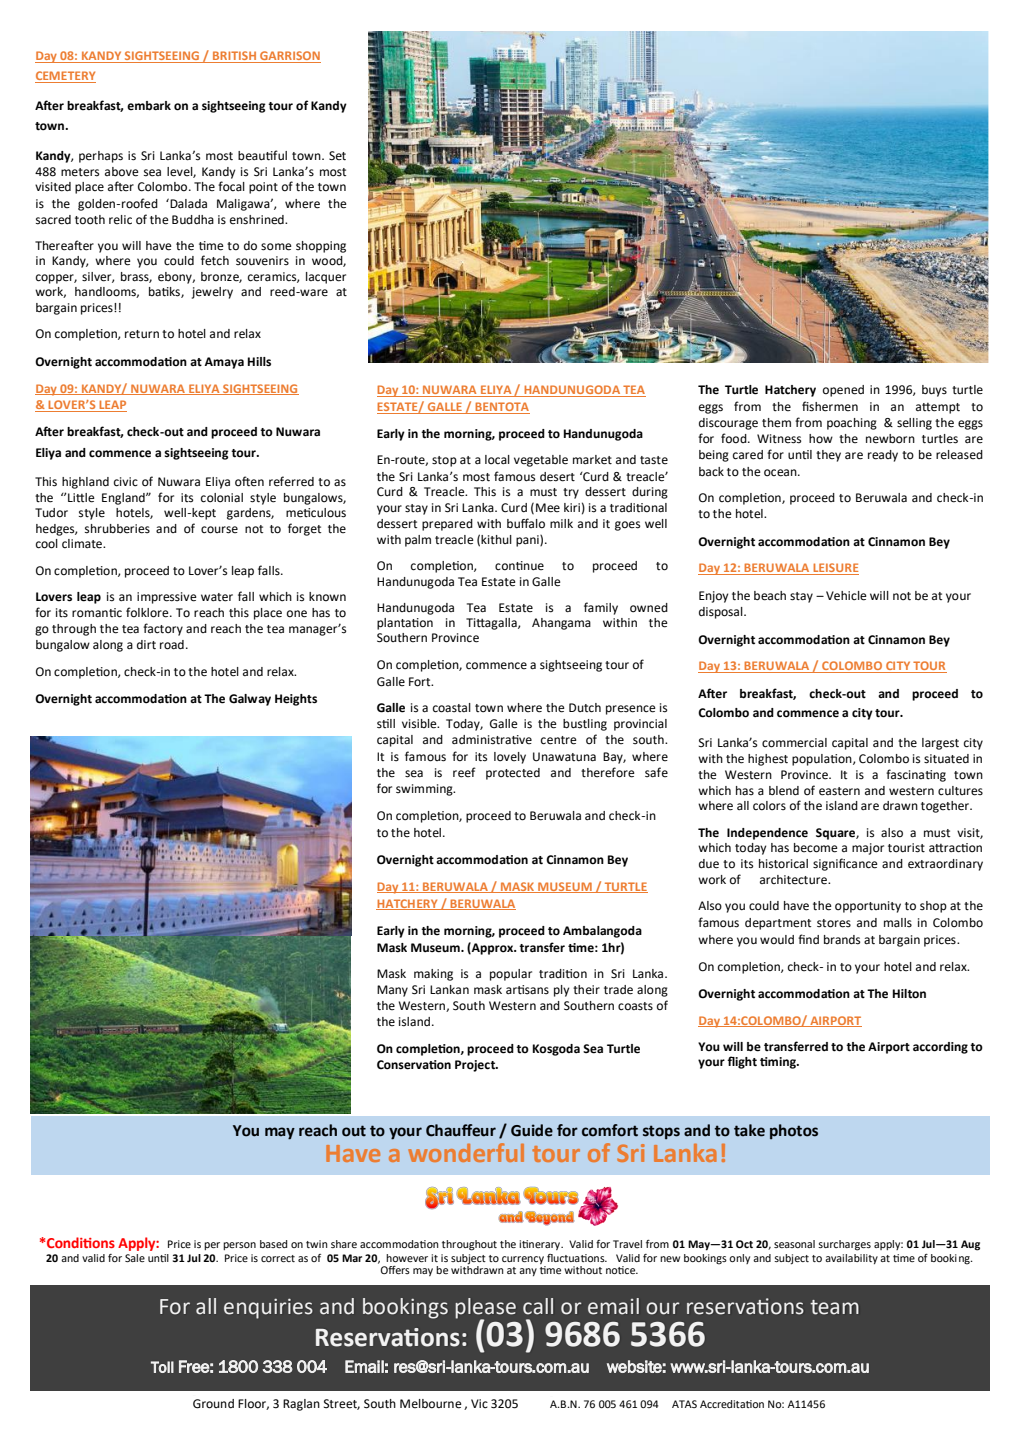 The height and width of the screenshot is (1444, 1021). I want to click on Many, so click(392, 991).
